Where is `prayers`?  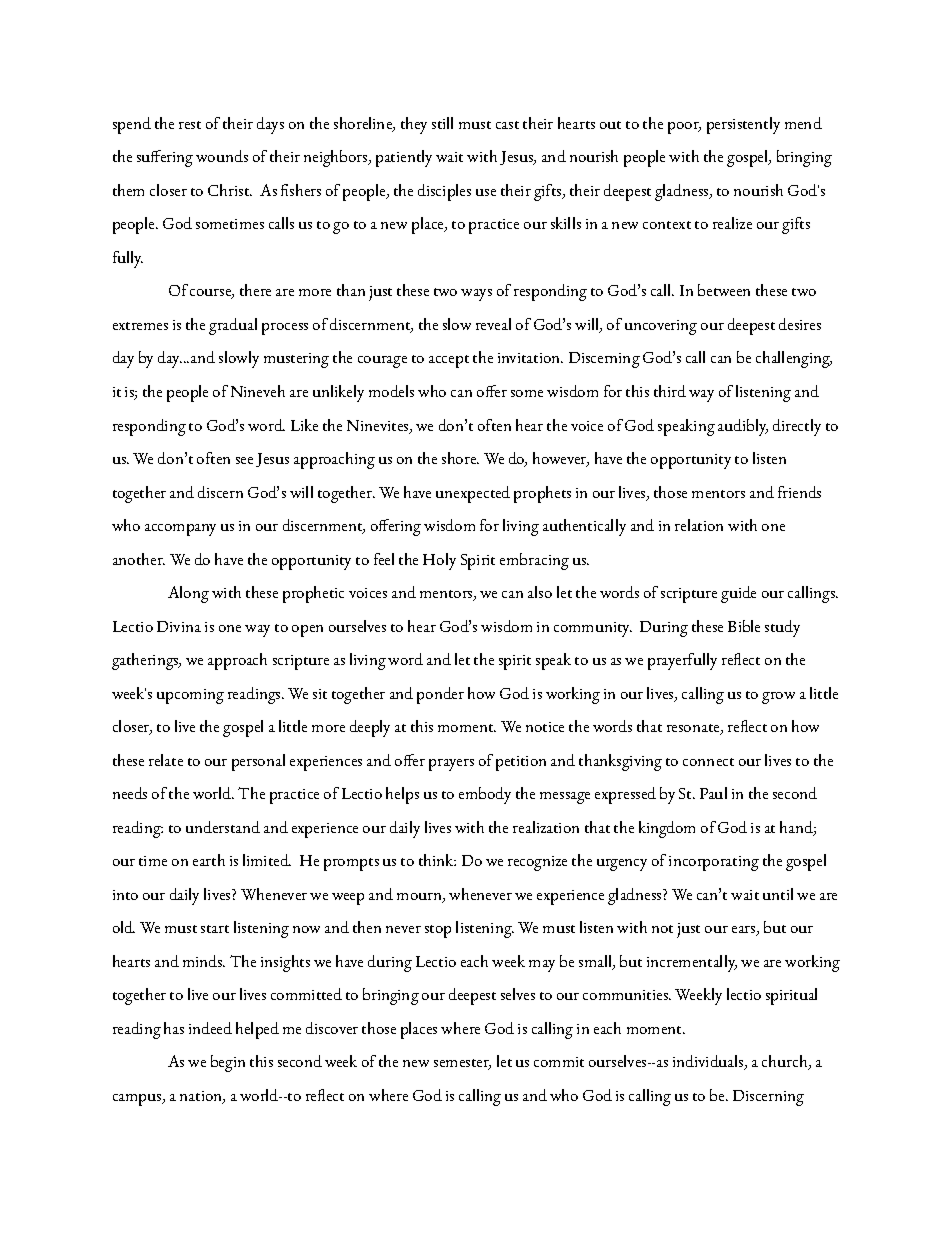 prayers is located at coordinates (451, 765).
